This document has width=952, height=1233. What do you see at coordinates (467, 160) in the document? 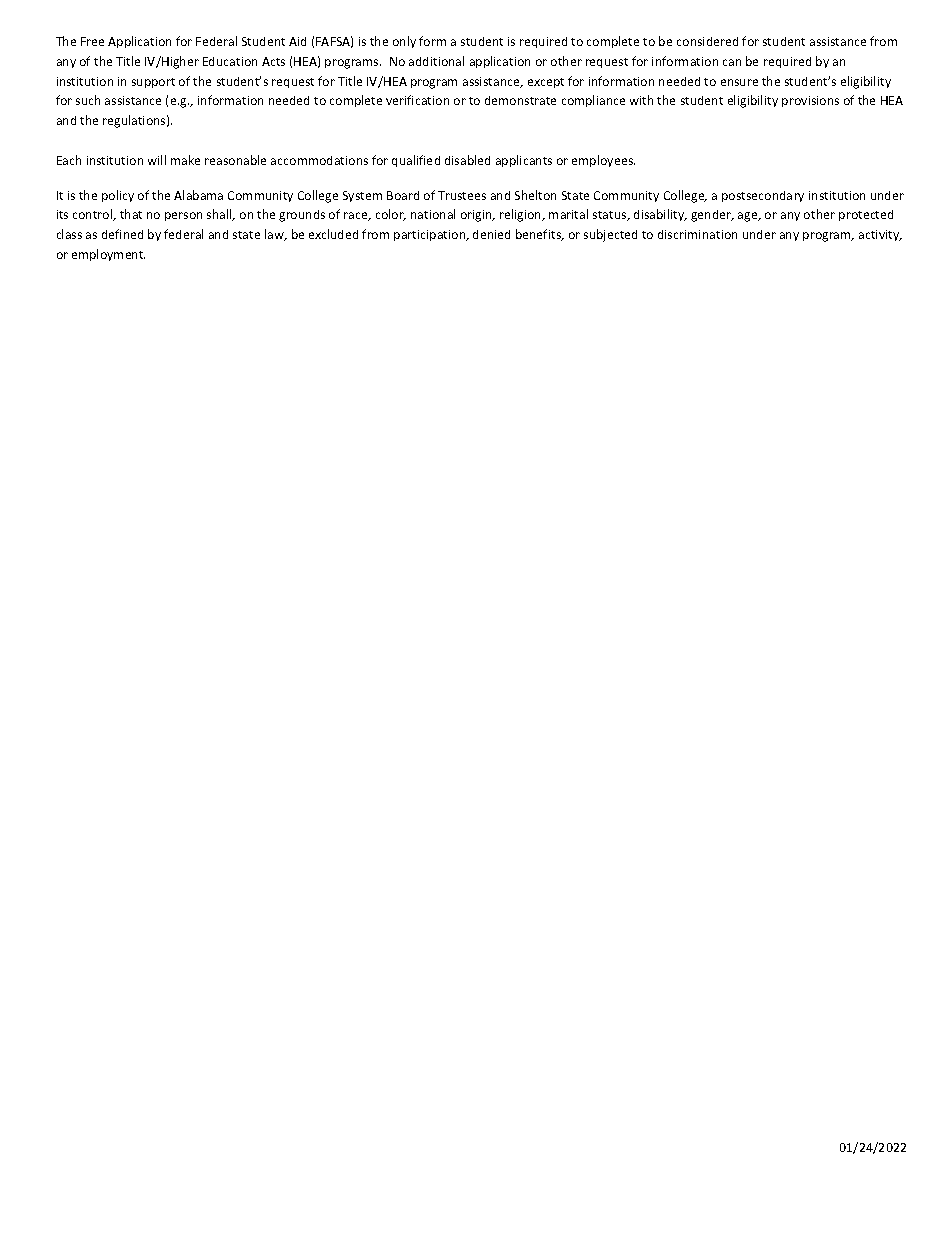
I see `disabled` at bounding box center [467, 160].
